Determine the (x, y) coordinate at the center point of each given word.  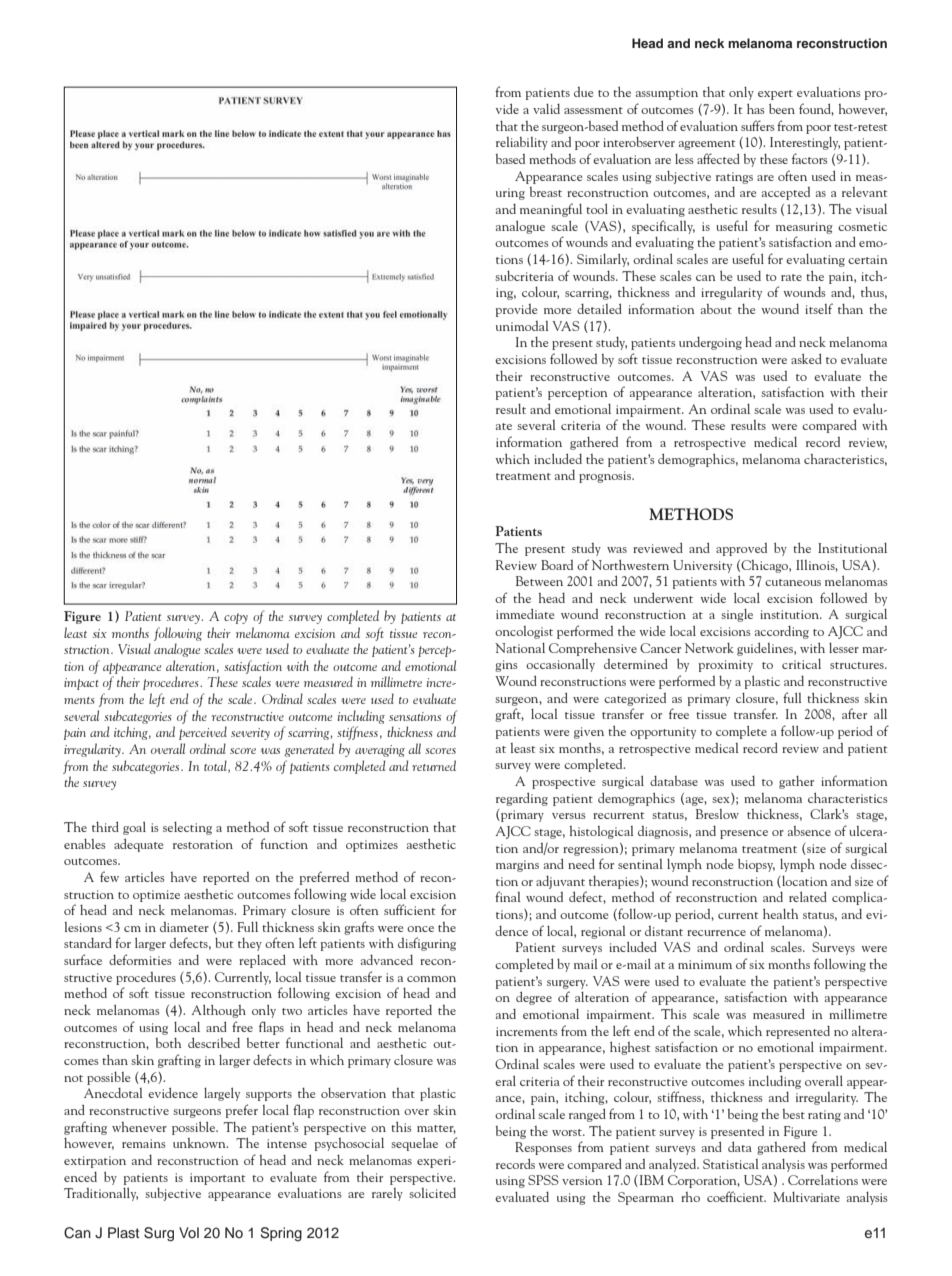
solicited (432, 1193)
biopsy (756, 865)
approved (741, 549)
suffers (758, 125)
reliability (522, 143)
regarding (522, 799)
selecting (187, 828)
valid (546, 109)
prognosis (606, 477)
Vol (189, 1232)
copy (236, 618)
